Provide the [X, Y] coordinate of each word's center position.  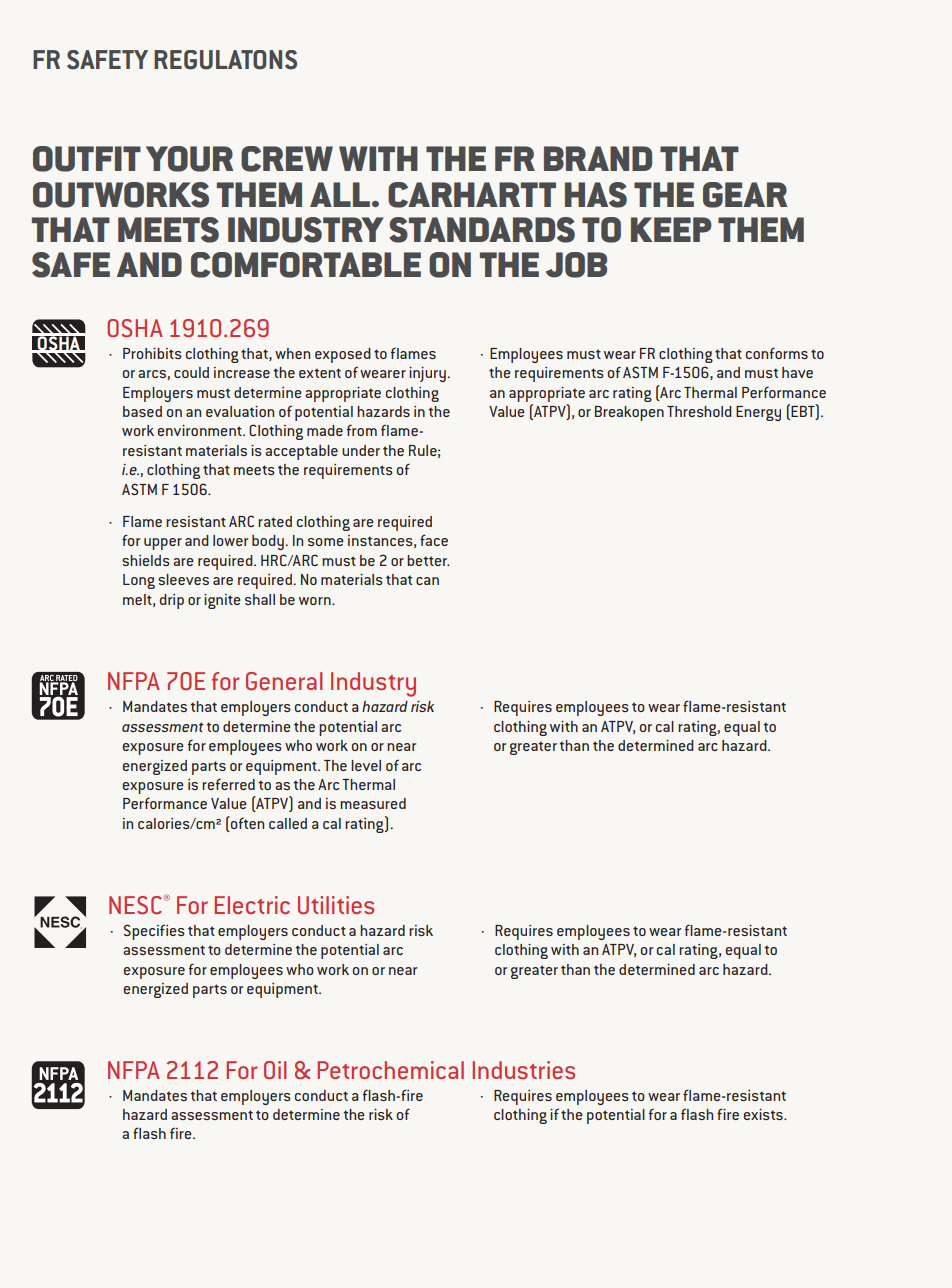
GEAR [745, 195]
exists [764, 1114]
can [427, 581]
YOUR [189, 159]
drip [172, 601]
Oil [275, 1070]
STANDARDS [482, 230]
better [428, 560]
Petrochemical [390, 1070]
